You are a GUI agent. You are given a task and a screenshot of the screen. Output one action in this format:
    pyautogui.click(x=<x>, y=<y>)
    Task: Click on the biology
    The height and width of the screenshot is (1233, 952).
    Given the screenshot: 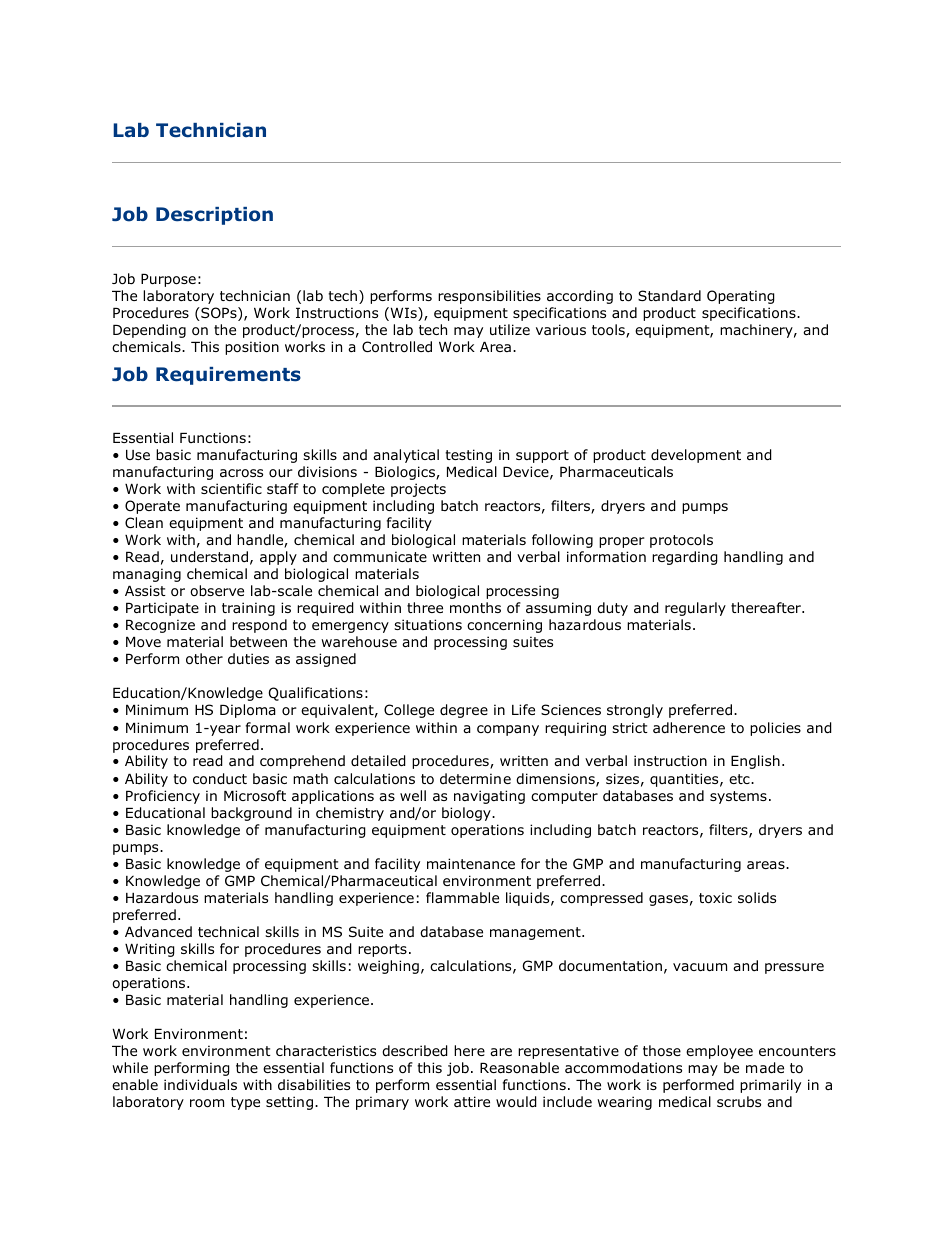 What is the action you would take?
    pyautogui.click(x=467, y=814)
